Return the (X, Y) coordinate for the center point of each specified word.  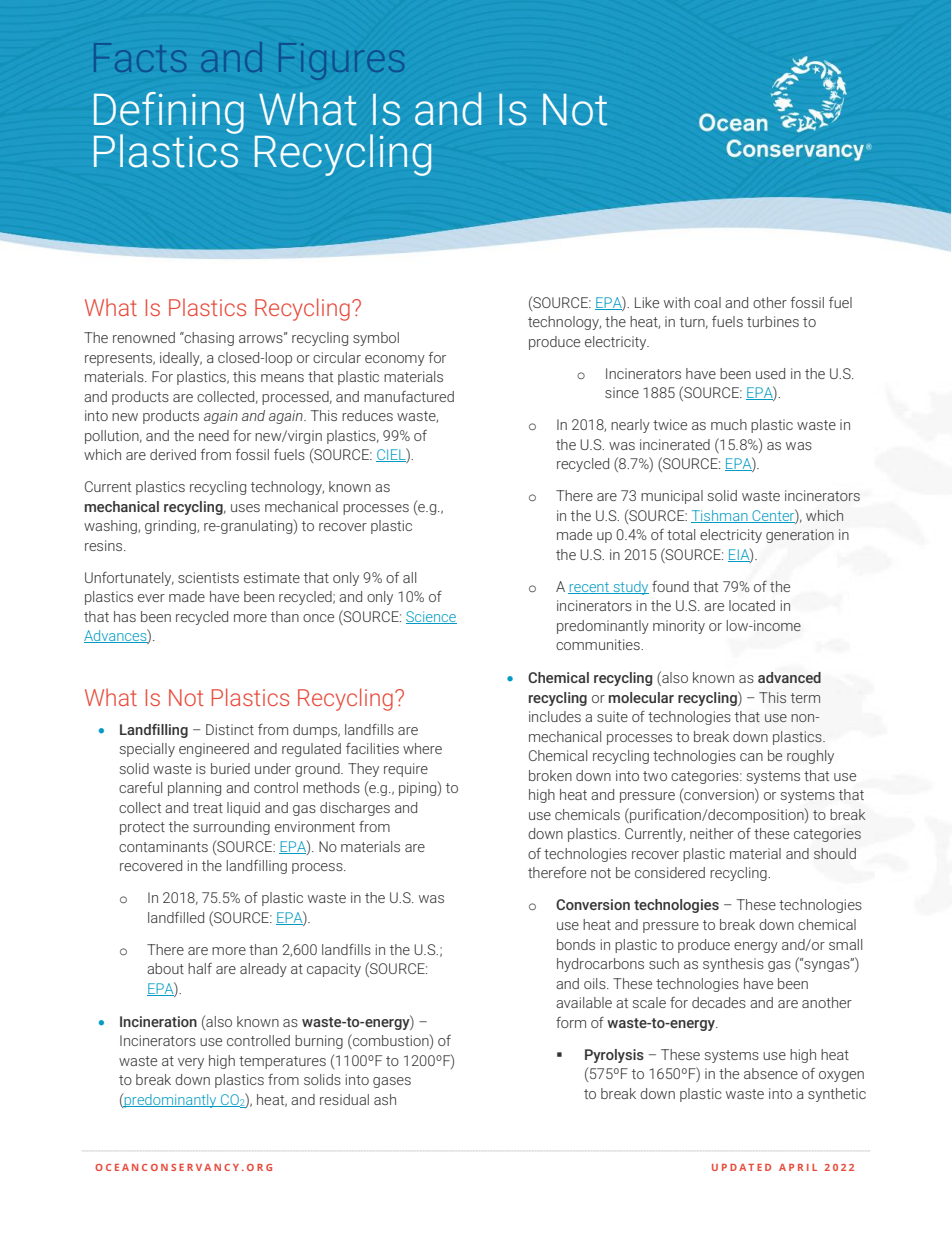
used (770, 373)
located (752, 605)
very (191, 1063)
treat (208, 808)
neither (712, 833)
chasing (208, 339)
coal (707, 302)
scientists (208, 577)
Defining (169, 114)
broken (550, 775)
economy (395, 360)
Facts (140, 57)
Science (431, 617)
